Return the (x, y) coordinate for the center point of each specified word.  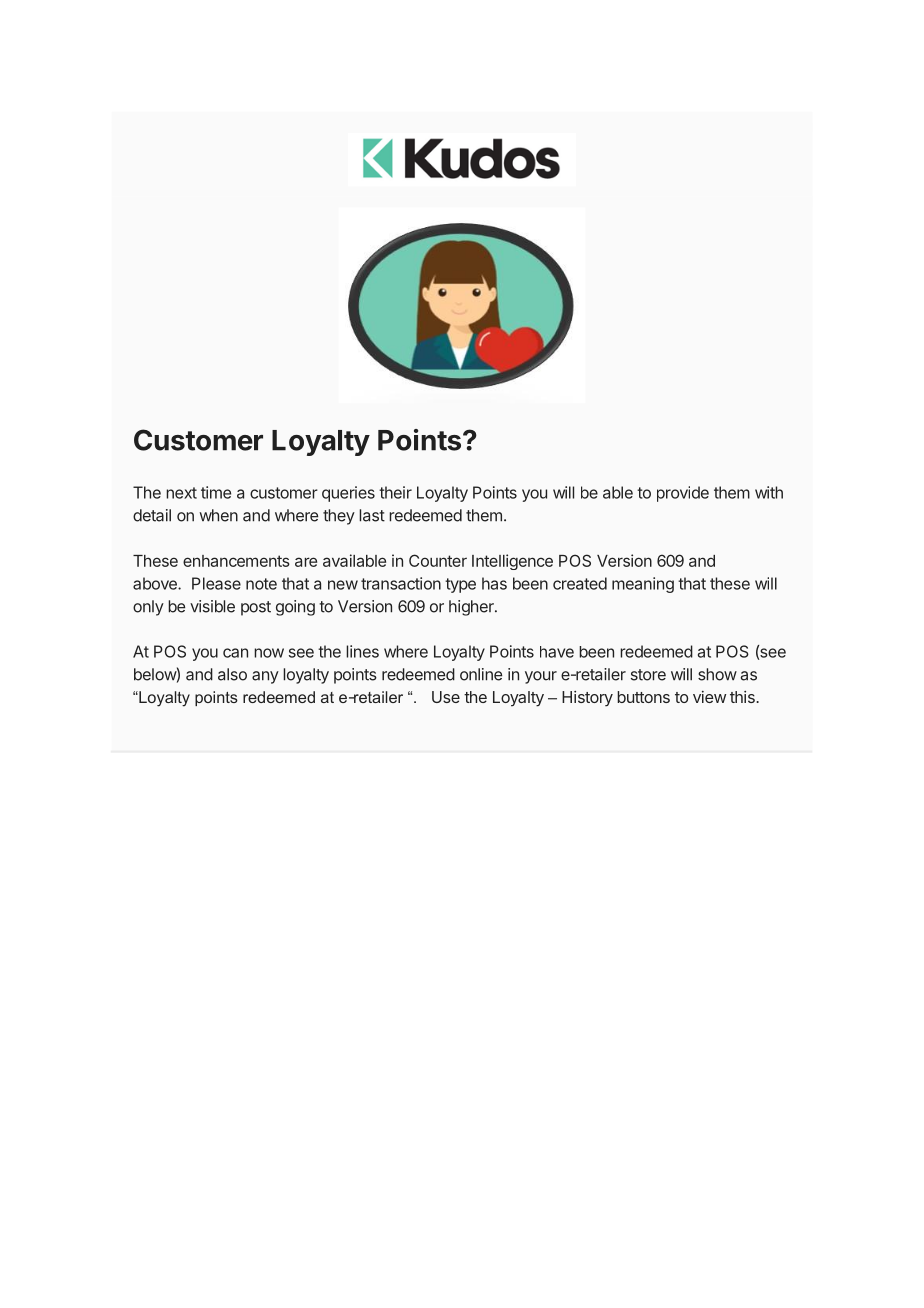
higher (472, 608)
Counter (438, 560)
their (395, 492)
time (216, 492)
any (265, 677)
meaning (643, 585)
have (557, 652)
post (256, 608)
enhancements (236, 561)
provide (683, 494)
